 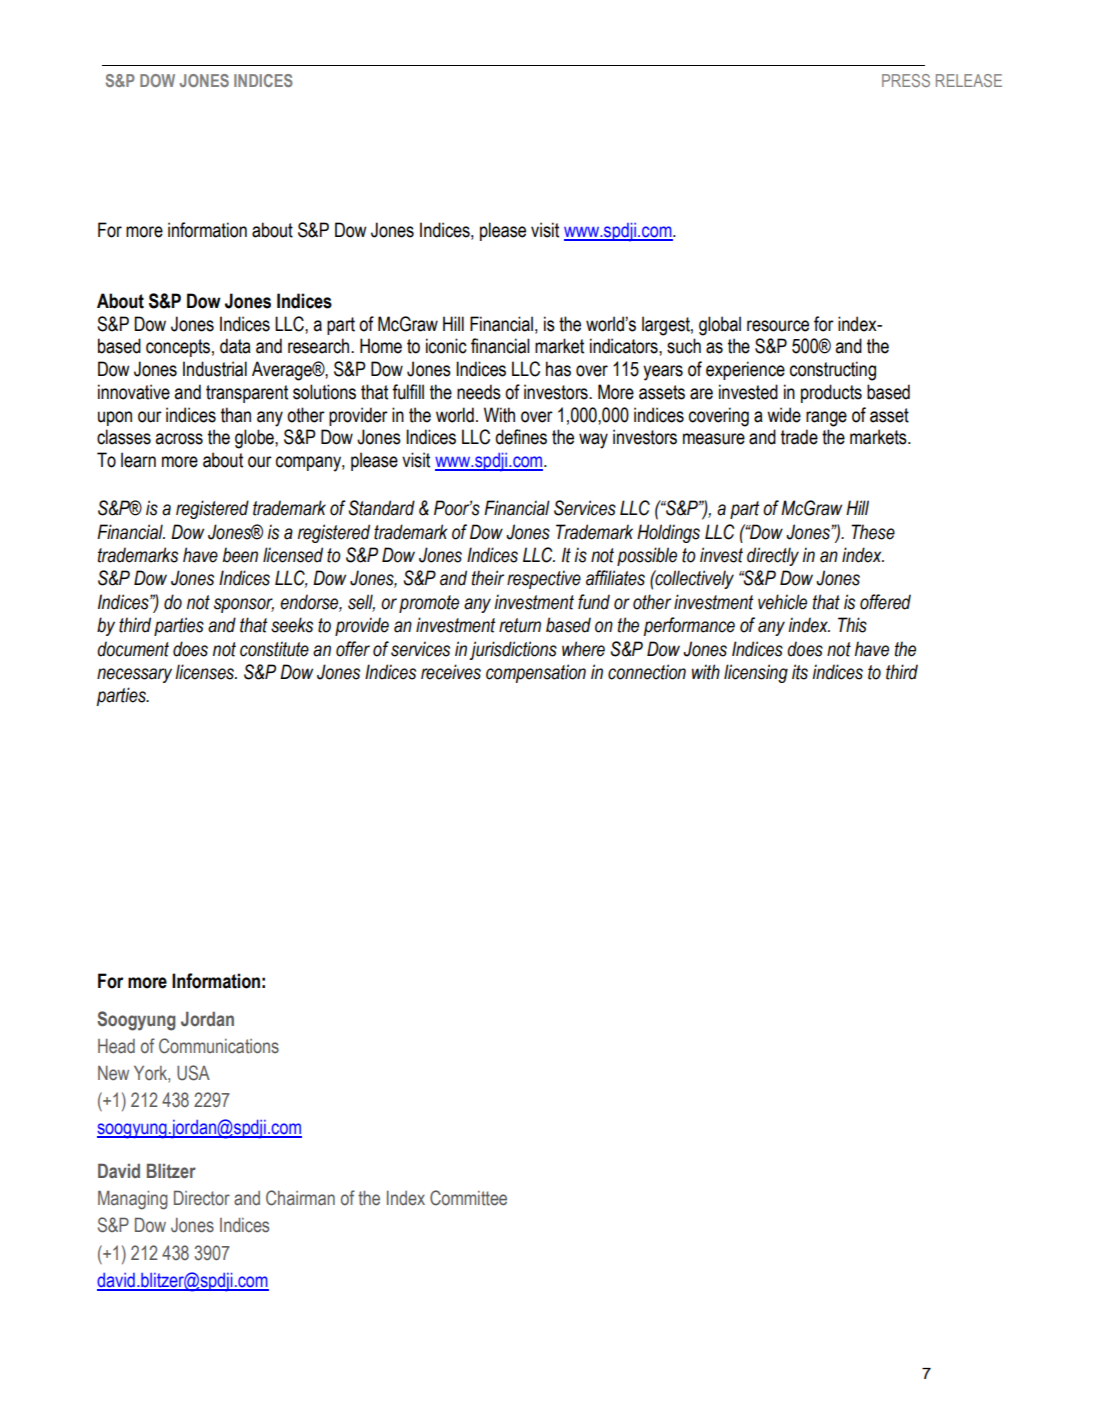 What do you see at coordinates (833, 371) in the screenshot?
I see `constructing` at bounding box center [833, 371].
